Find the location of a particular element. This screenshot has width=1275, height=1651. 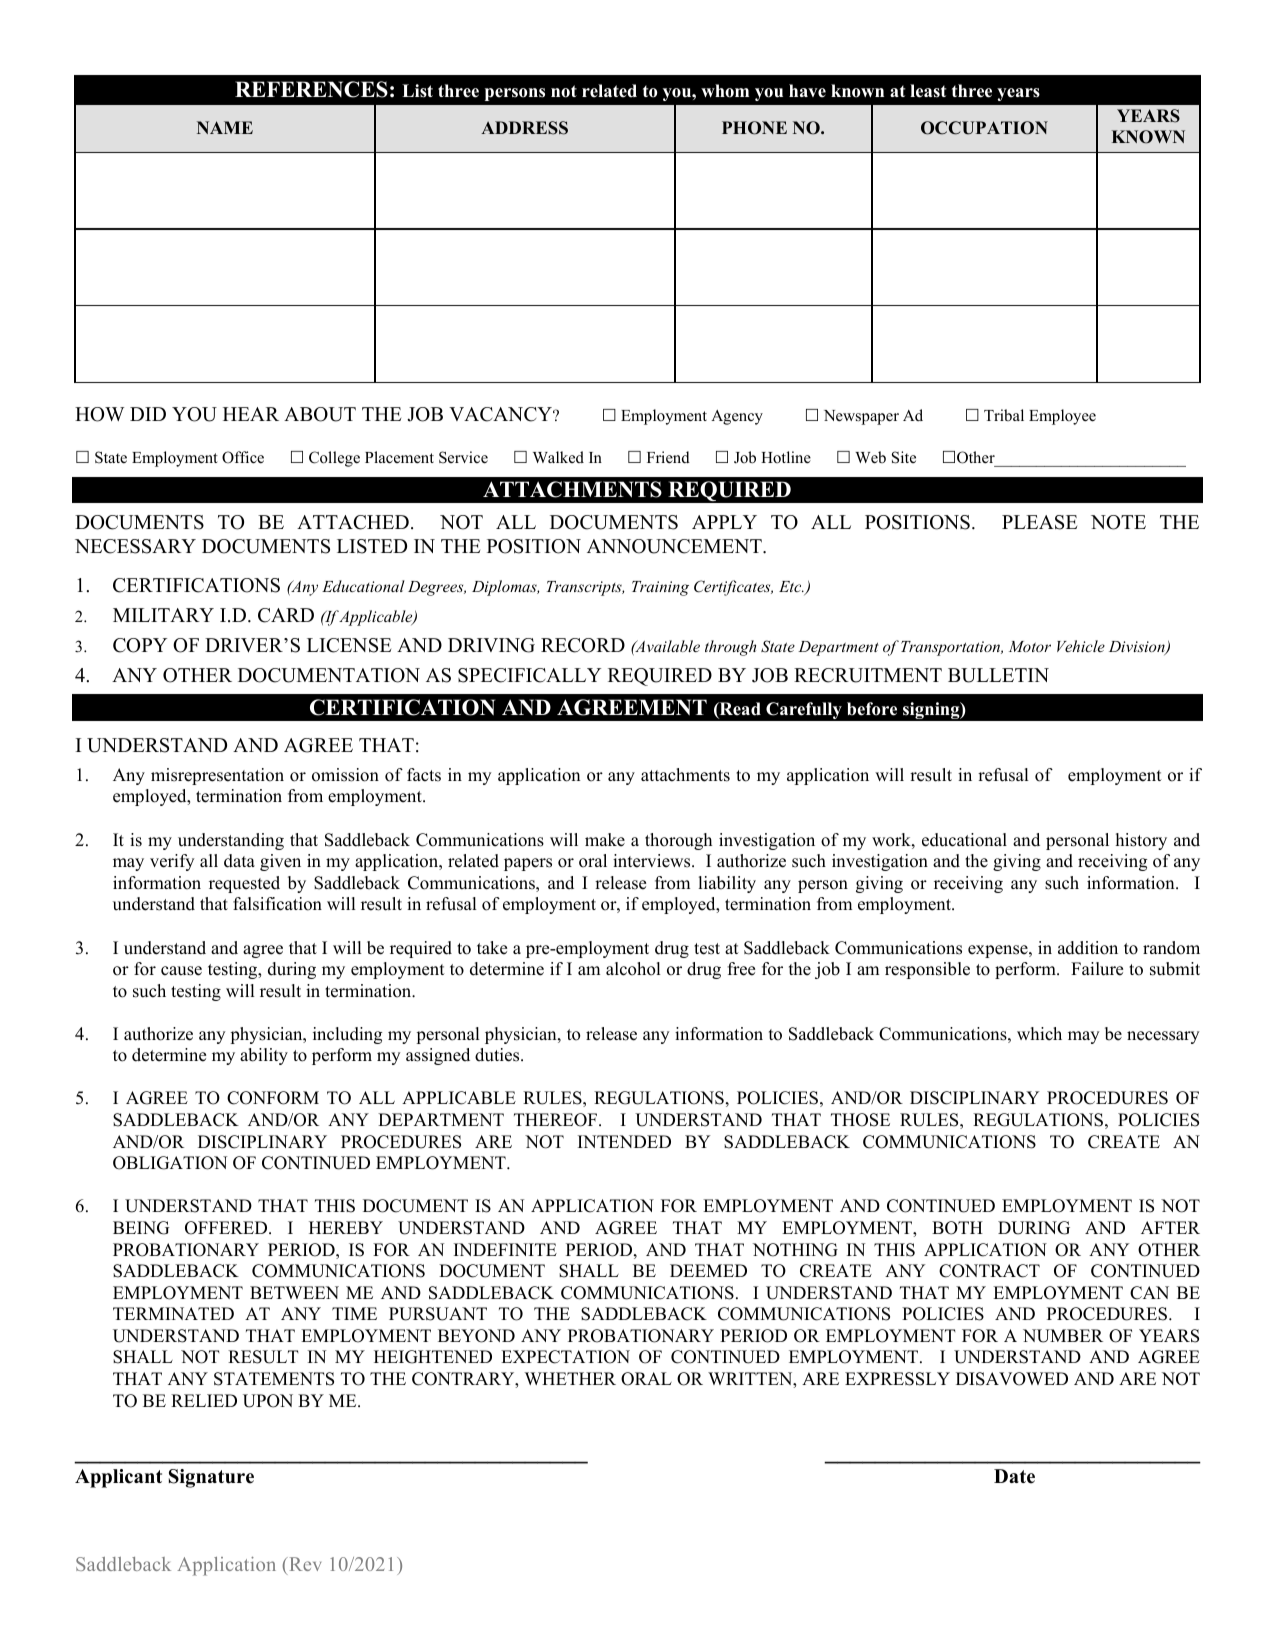

Training is located at coordinates (660, 588).
